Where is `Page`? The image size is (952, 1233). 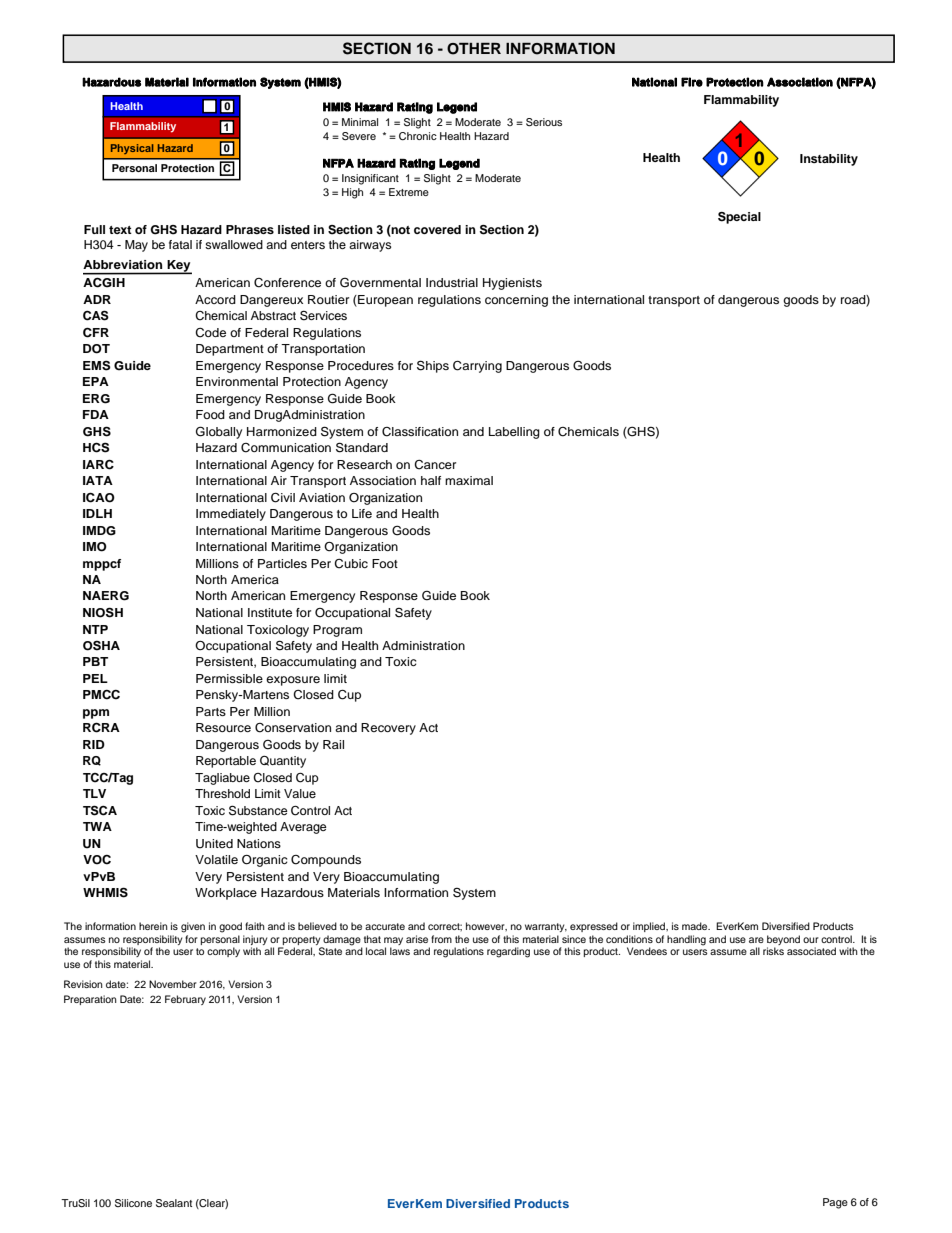
Page is located at coordinates (835, 1203).
